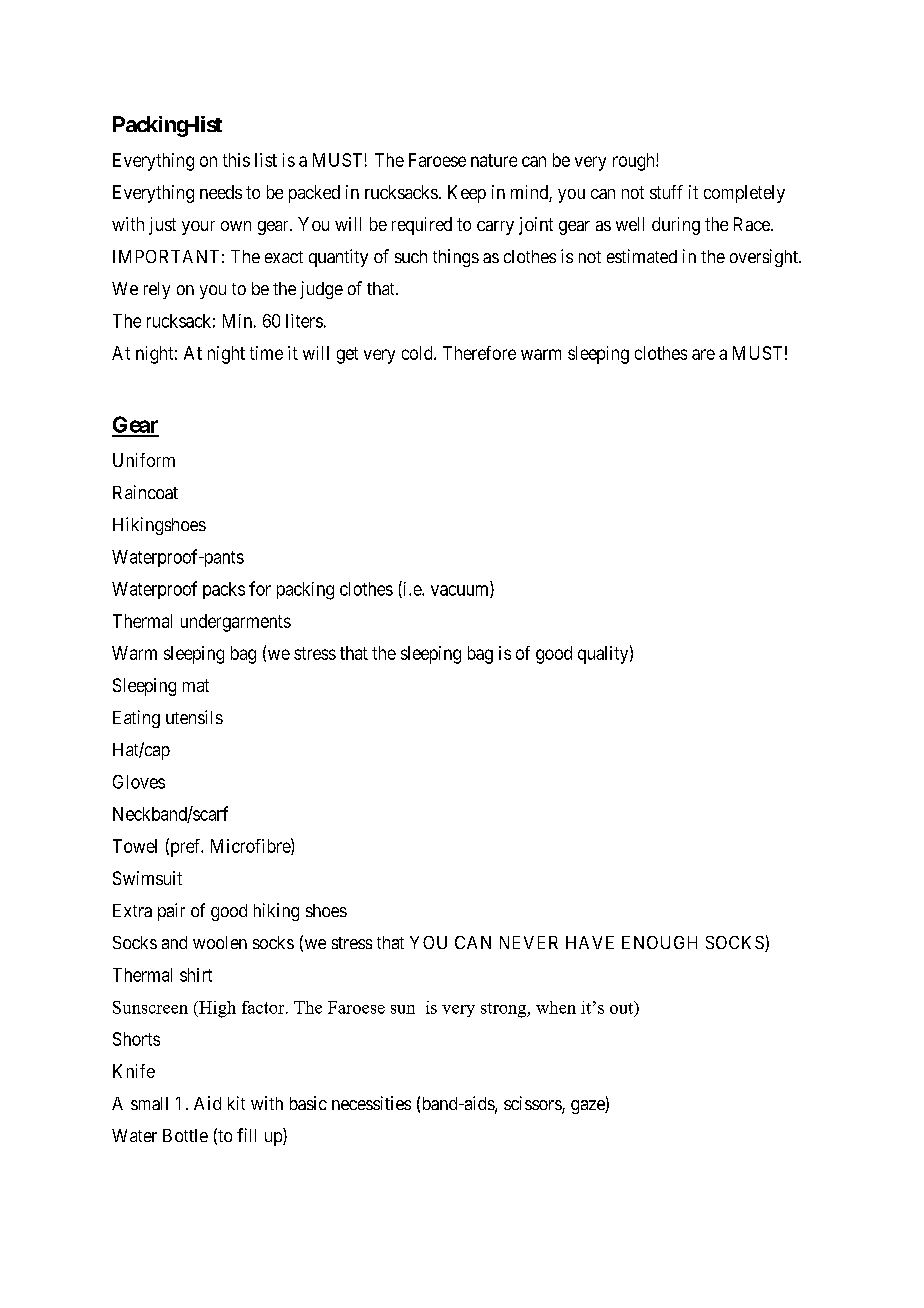  Describe the element at coordinates (659, 942) in the screenshot. I see `ENOUGH` at that location.
